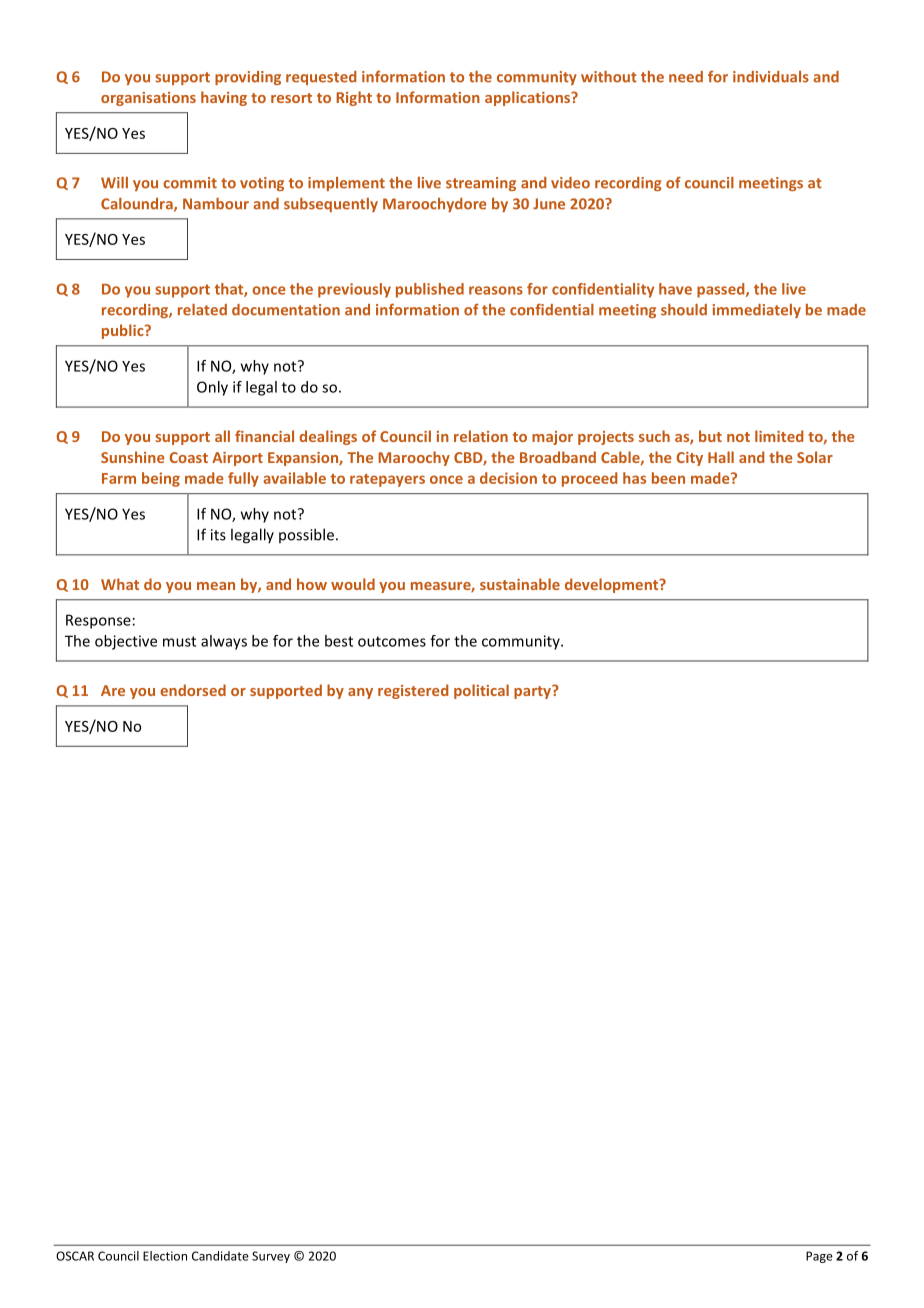 The width and height of the screenshot is (924, 1308). Describe the element at coordinates (771, 77) in the screenshot. I see `individuals` at that location.
